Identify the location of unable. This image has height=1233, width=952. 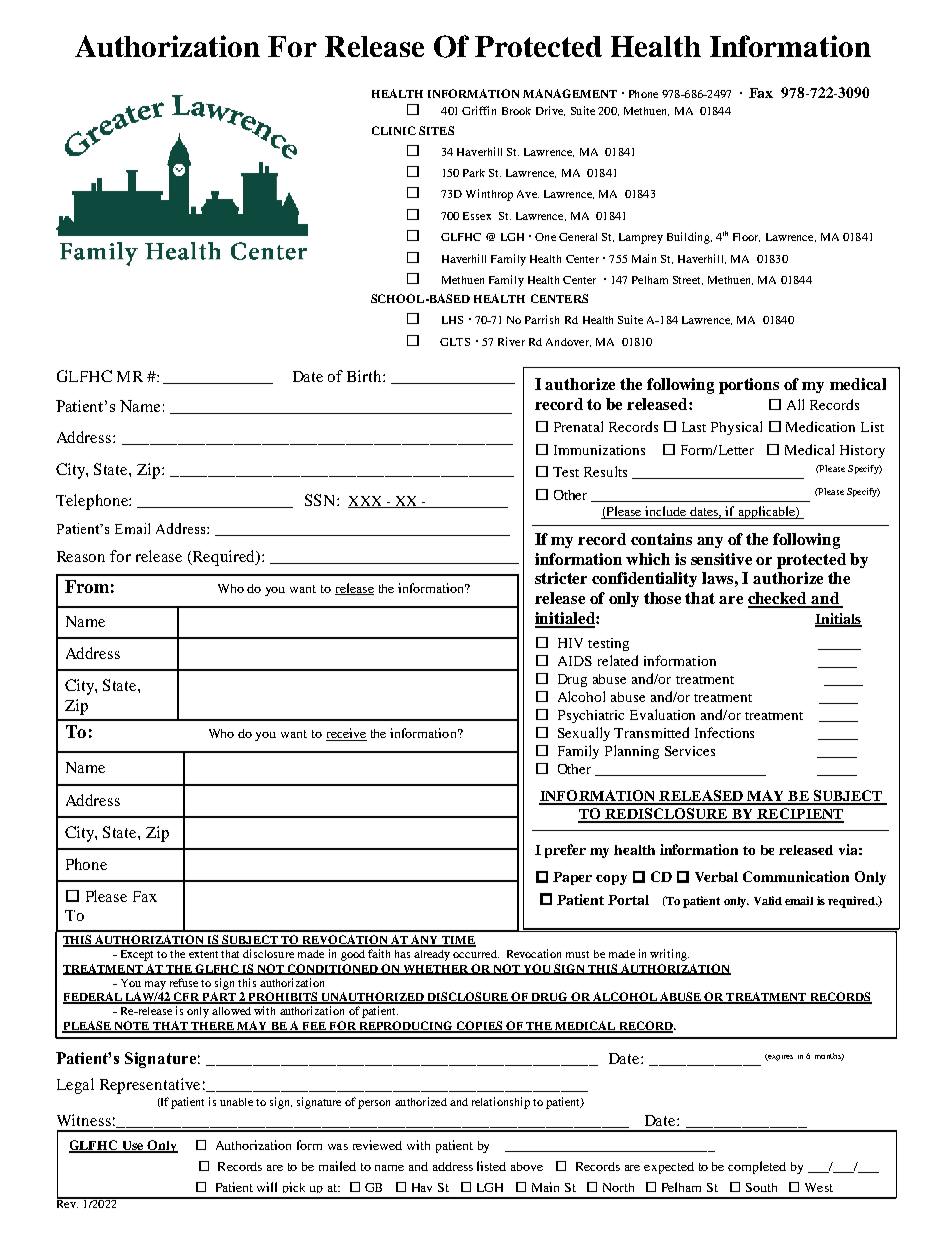
(236, 1102).
